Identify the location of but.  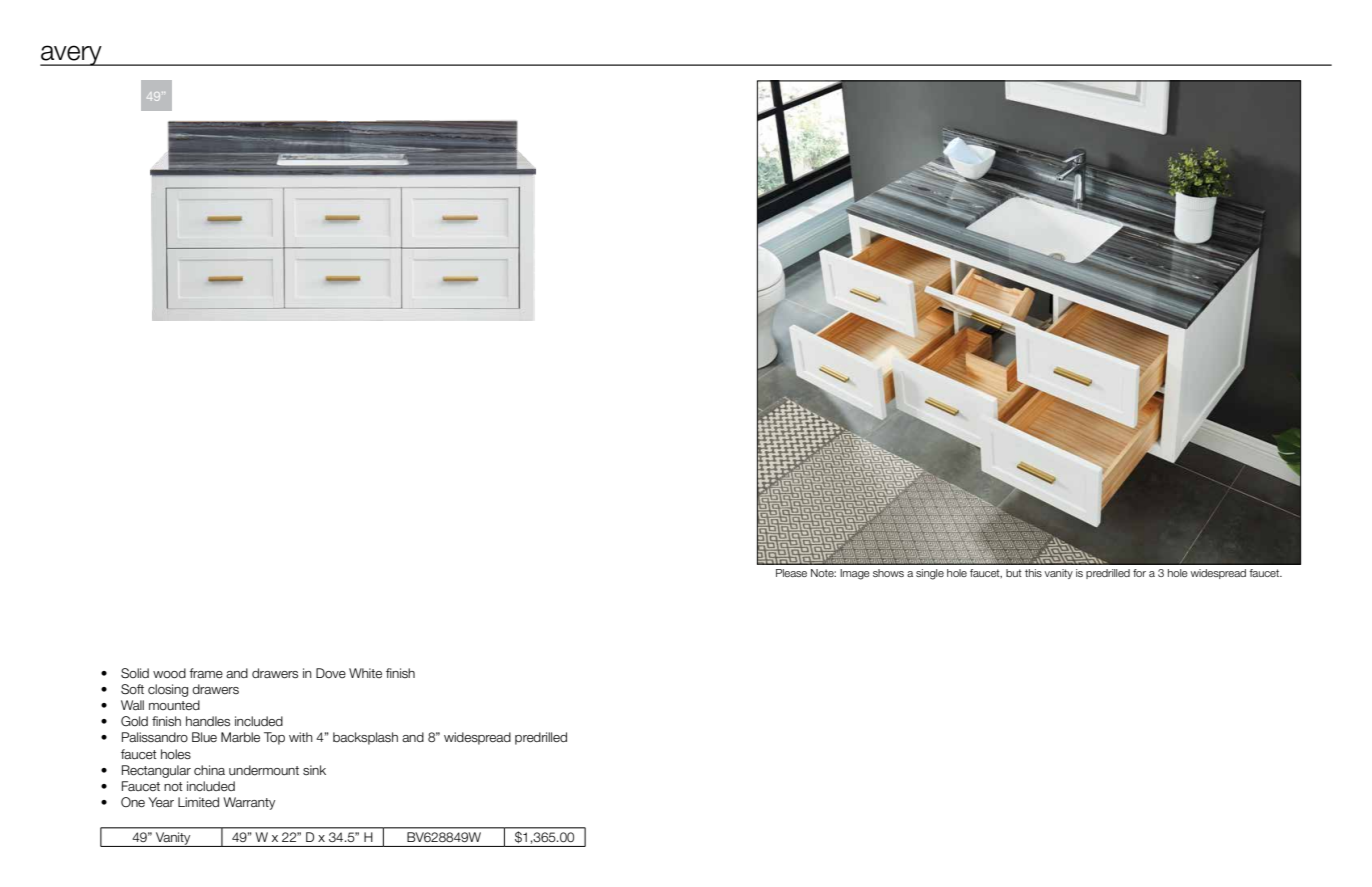
(1014, 573).
